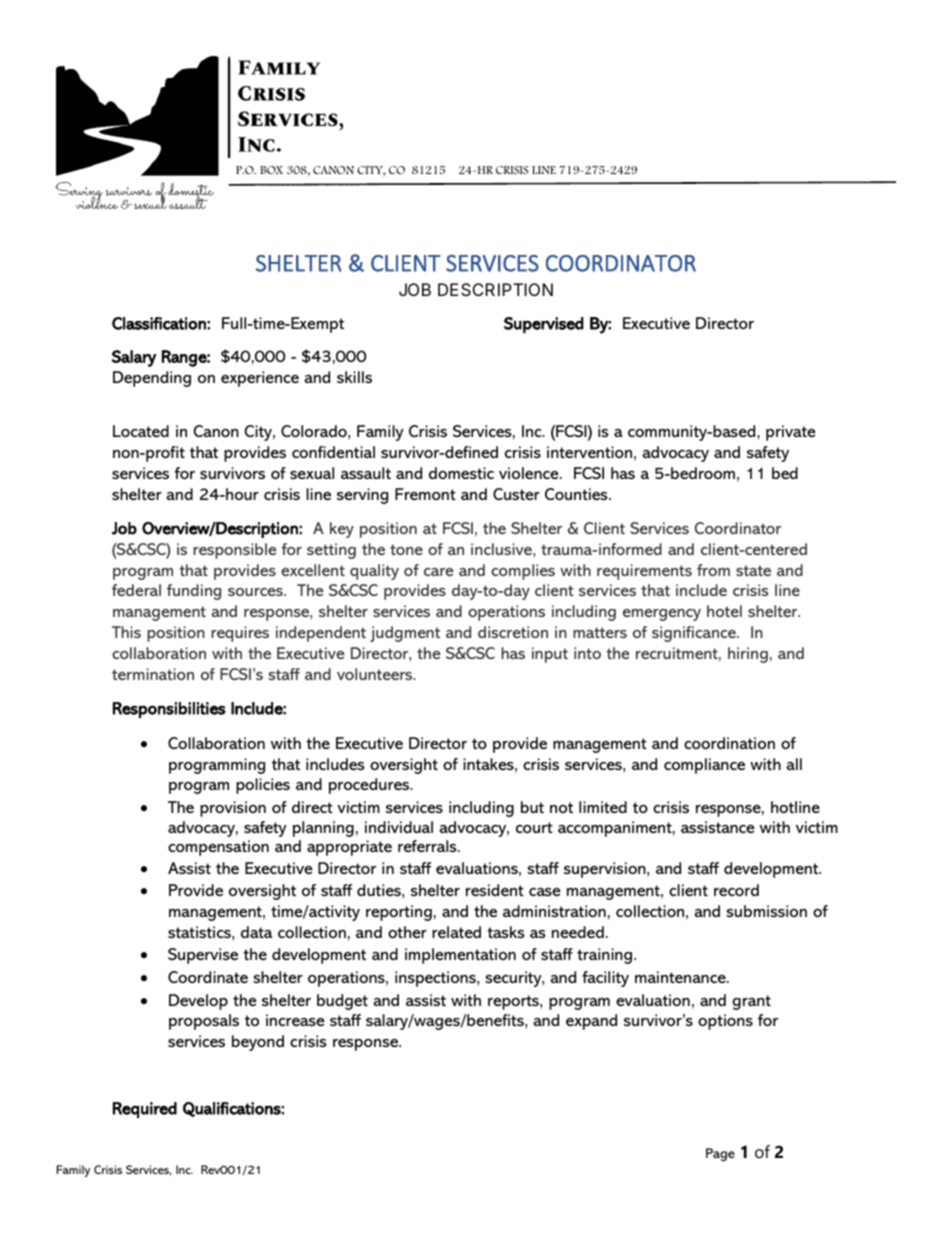  What do you see at coordinates (271, 170) in the page?
I see `BOX` at bounding box center [271, 170].
